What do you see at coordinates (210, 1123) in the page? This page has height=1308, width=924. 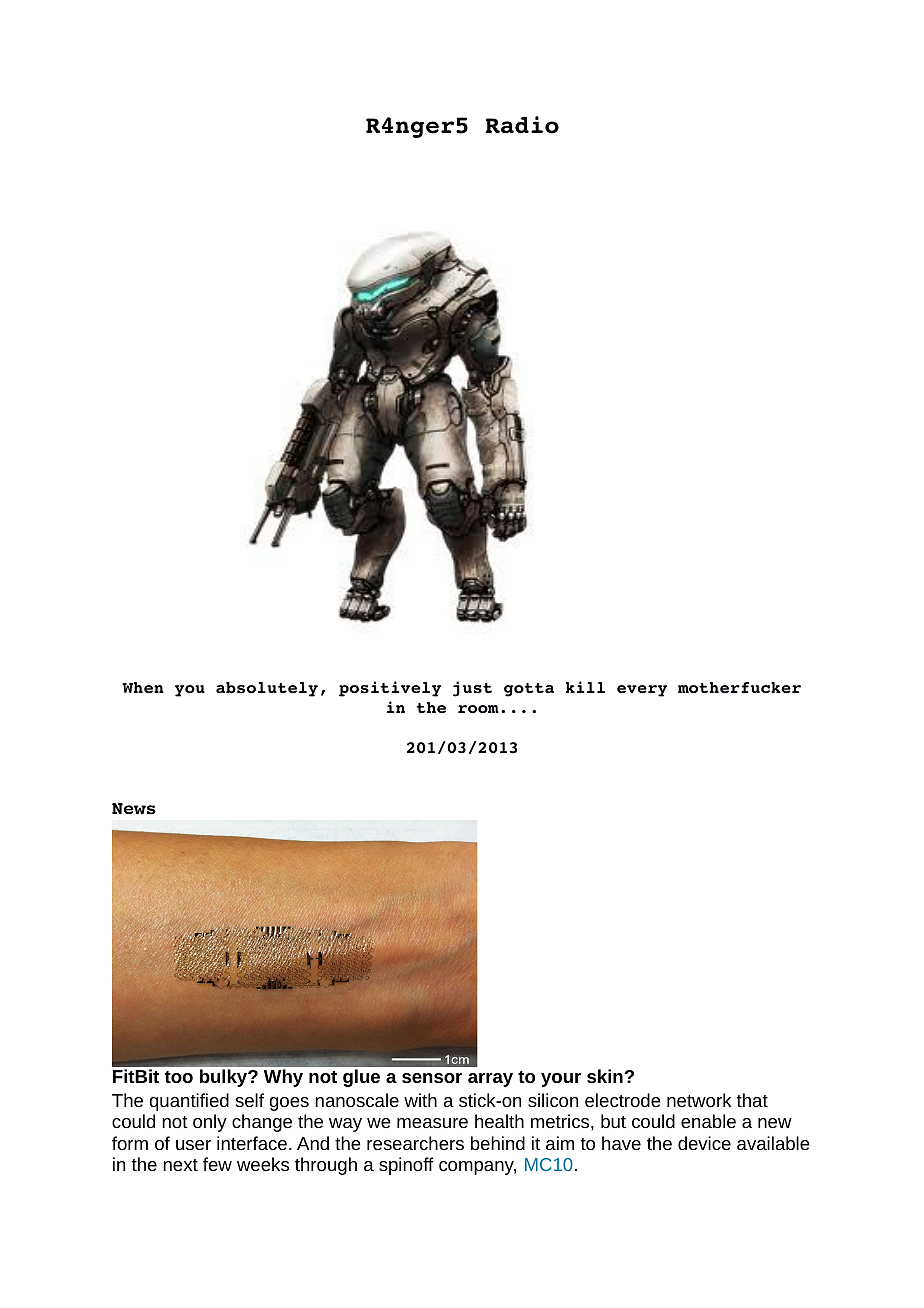 I see `only` at bounding box center [210, 1123].
